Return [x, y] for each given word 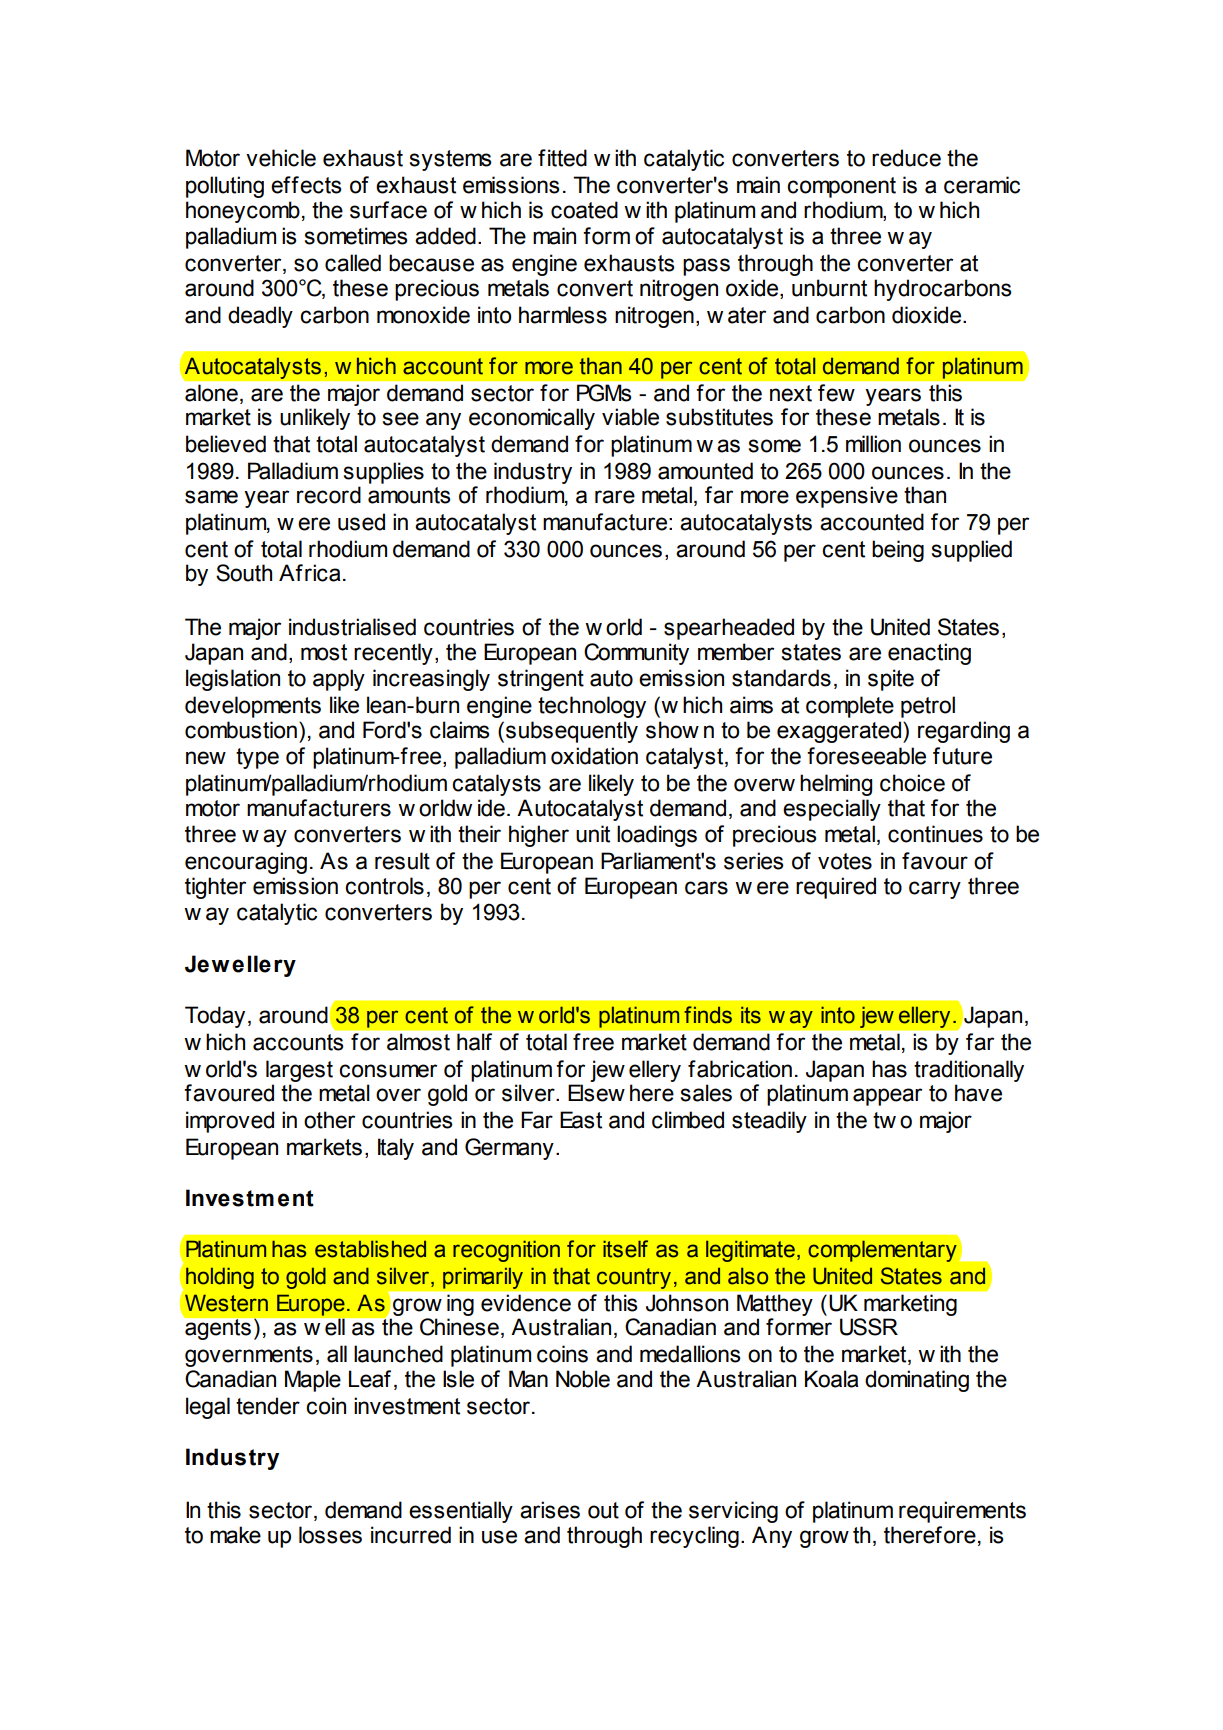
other [329, 1120]
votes [845, 861]
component [841, 187]
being [898, 551]
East [581, 1120]
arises [550, 1510]
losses [330, 1535]
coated [584, 210]
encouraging [246, 863]
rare [615, 497]
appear [887, 1097]
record [329, 495]
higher [539, 836]
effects [306, 185]
